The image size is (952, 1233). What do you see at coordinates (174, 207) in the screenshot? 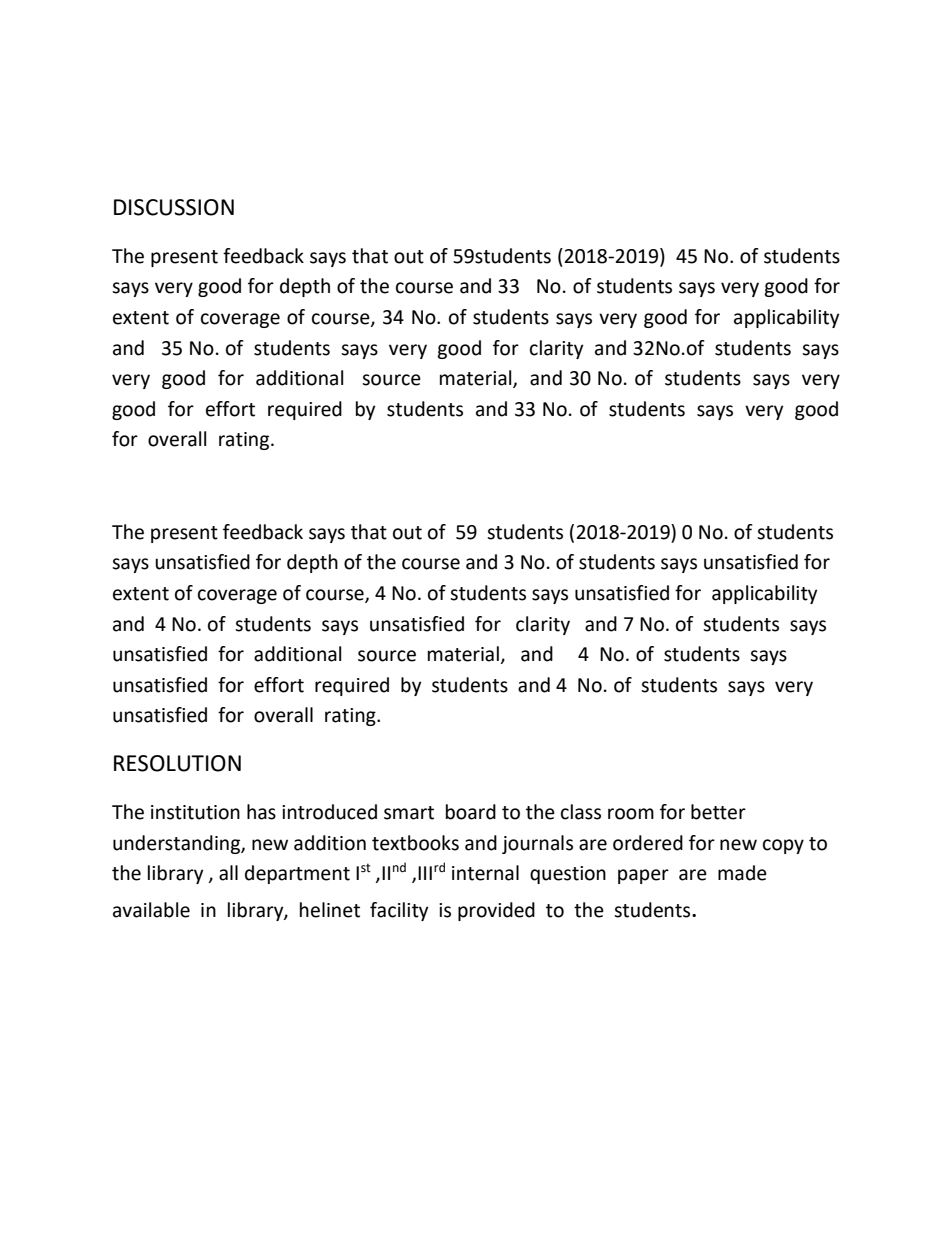
I see `DISCUSSION` at bounding box center [174, 207].
